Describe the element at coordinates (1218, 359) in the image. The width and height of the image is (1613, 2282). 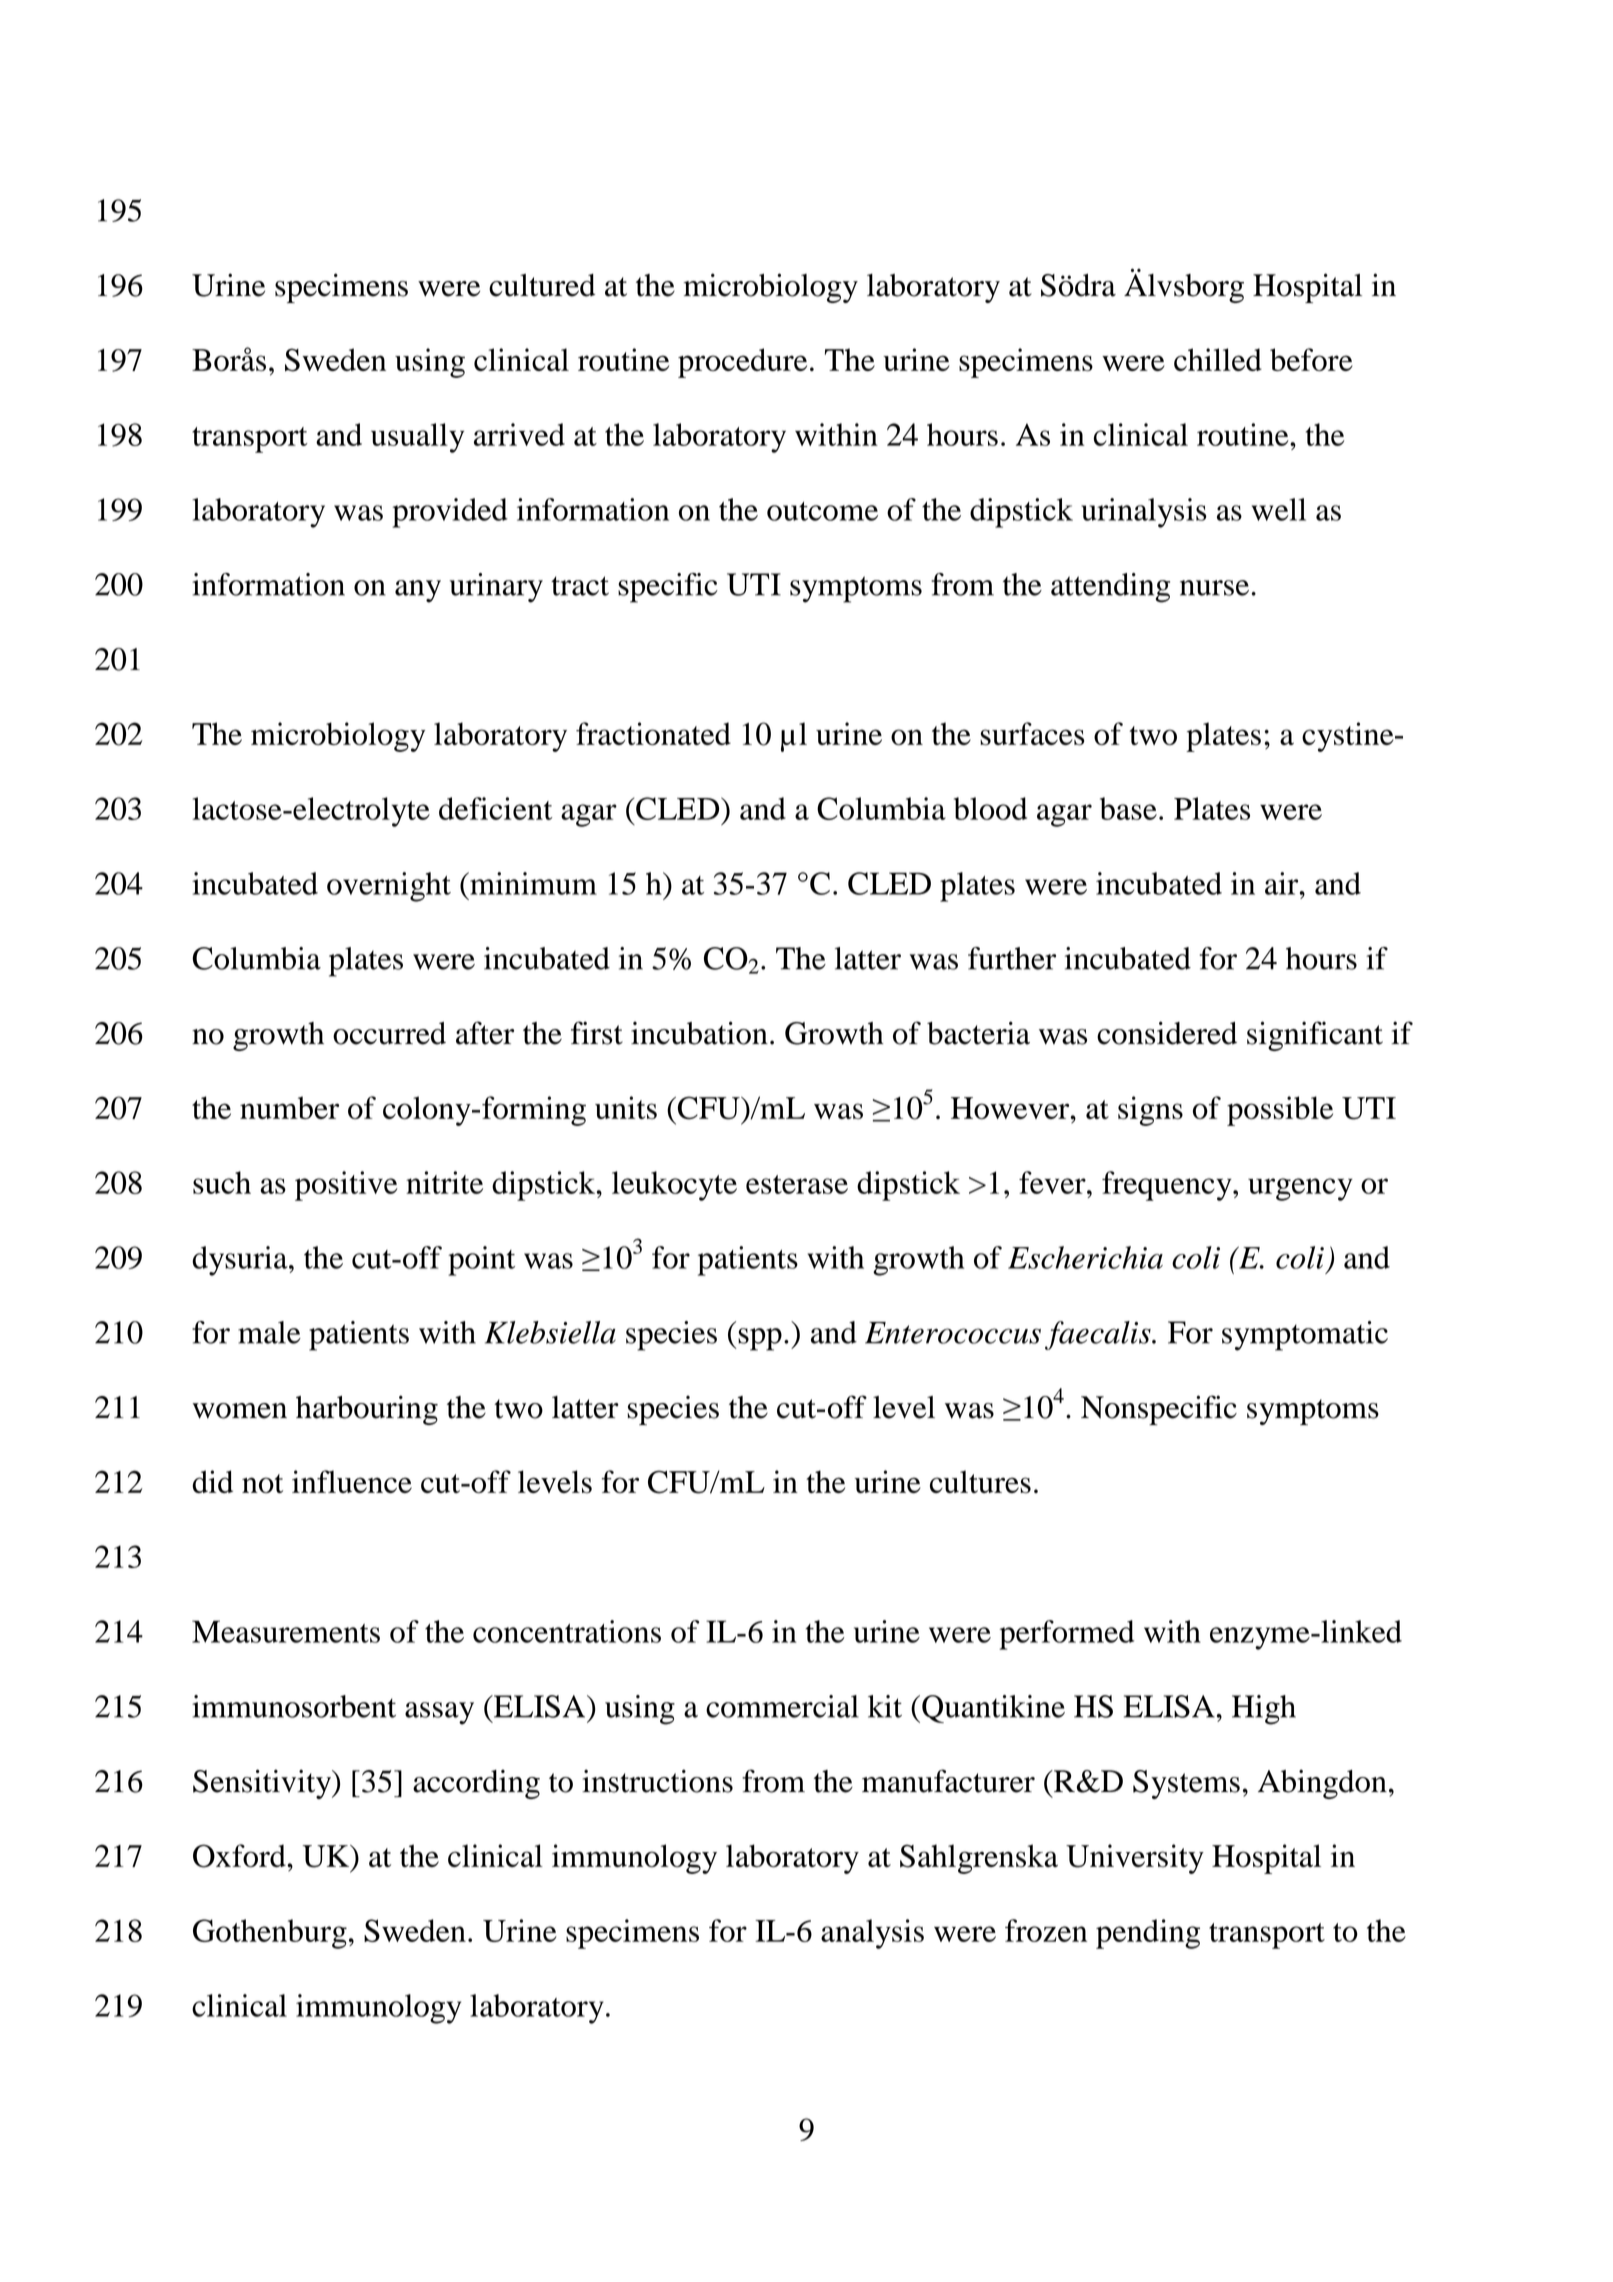
I see `chilled` at that location.
